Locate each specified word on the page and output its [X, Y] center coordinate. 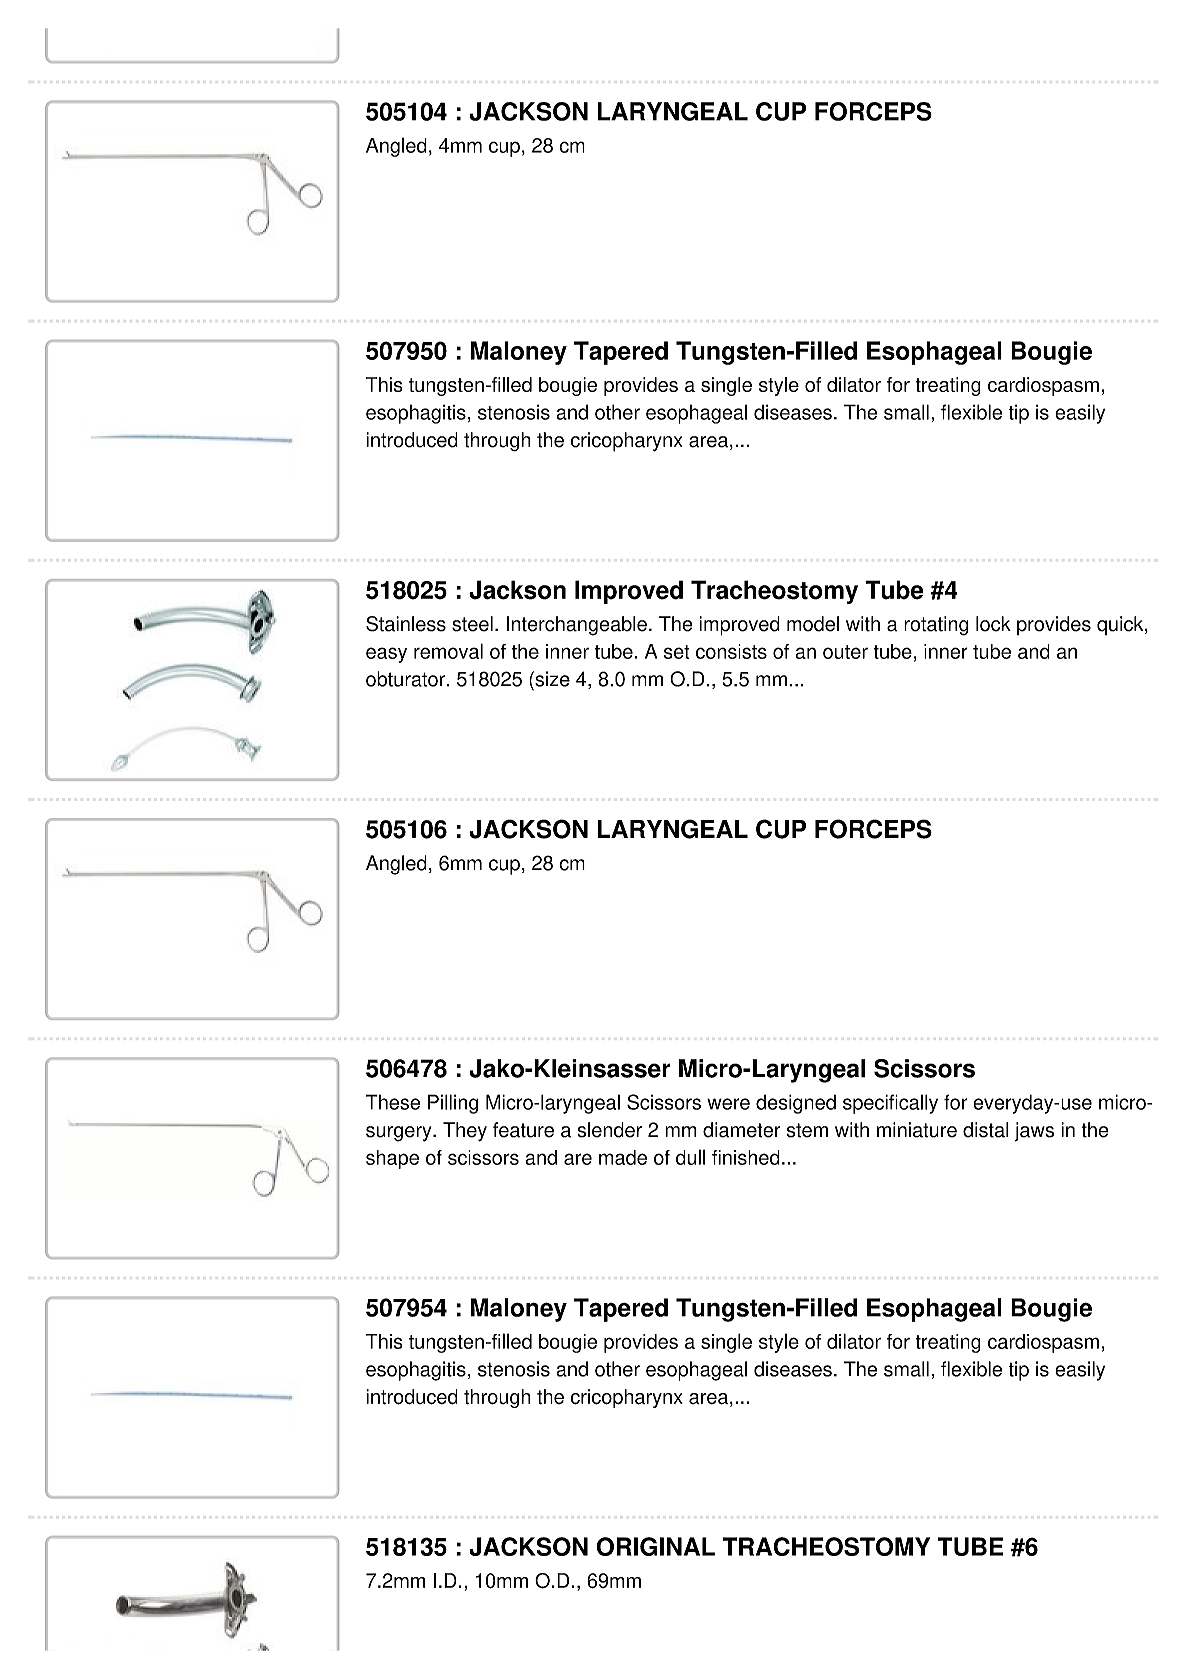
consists [731, 651]
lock [993, 624]
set [677, 652]
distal [986, 1130]
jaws [1034, 1132]
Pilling [453, 1104]
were [728, 1104]
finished [746, 1157]
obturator [406, 679]
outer [845, 652]
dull [690, 1157]
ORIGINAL [655, 1546]
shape [392, 1159]
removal [448, 651]
